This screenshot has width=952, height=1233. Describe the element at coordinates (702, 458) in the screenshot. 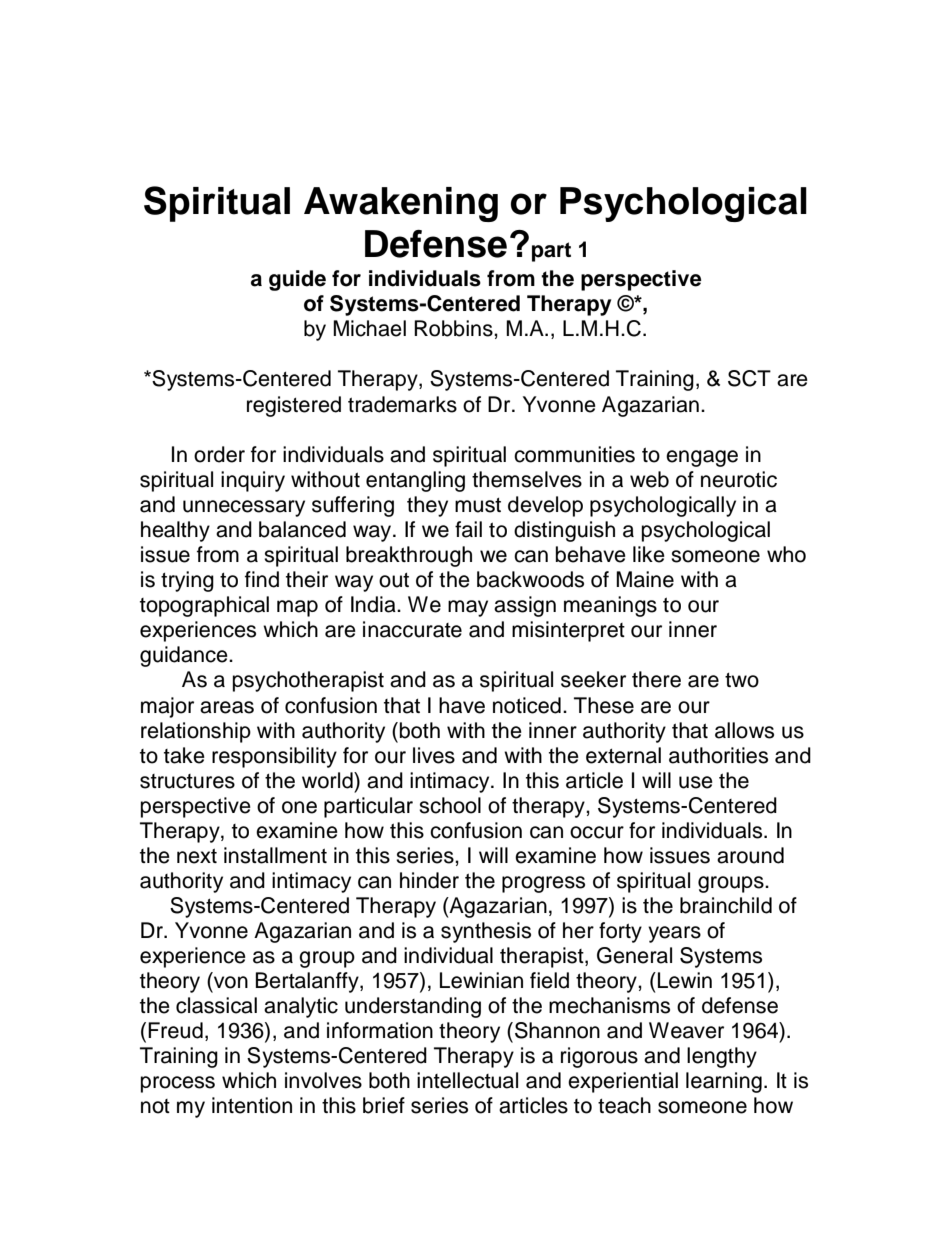

I see `engage` at that location.
